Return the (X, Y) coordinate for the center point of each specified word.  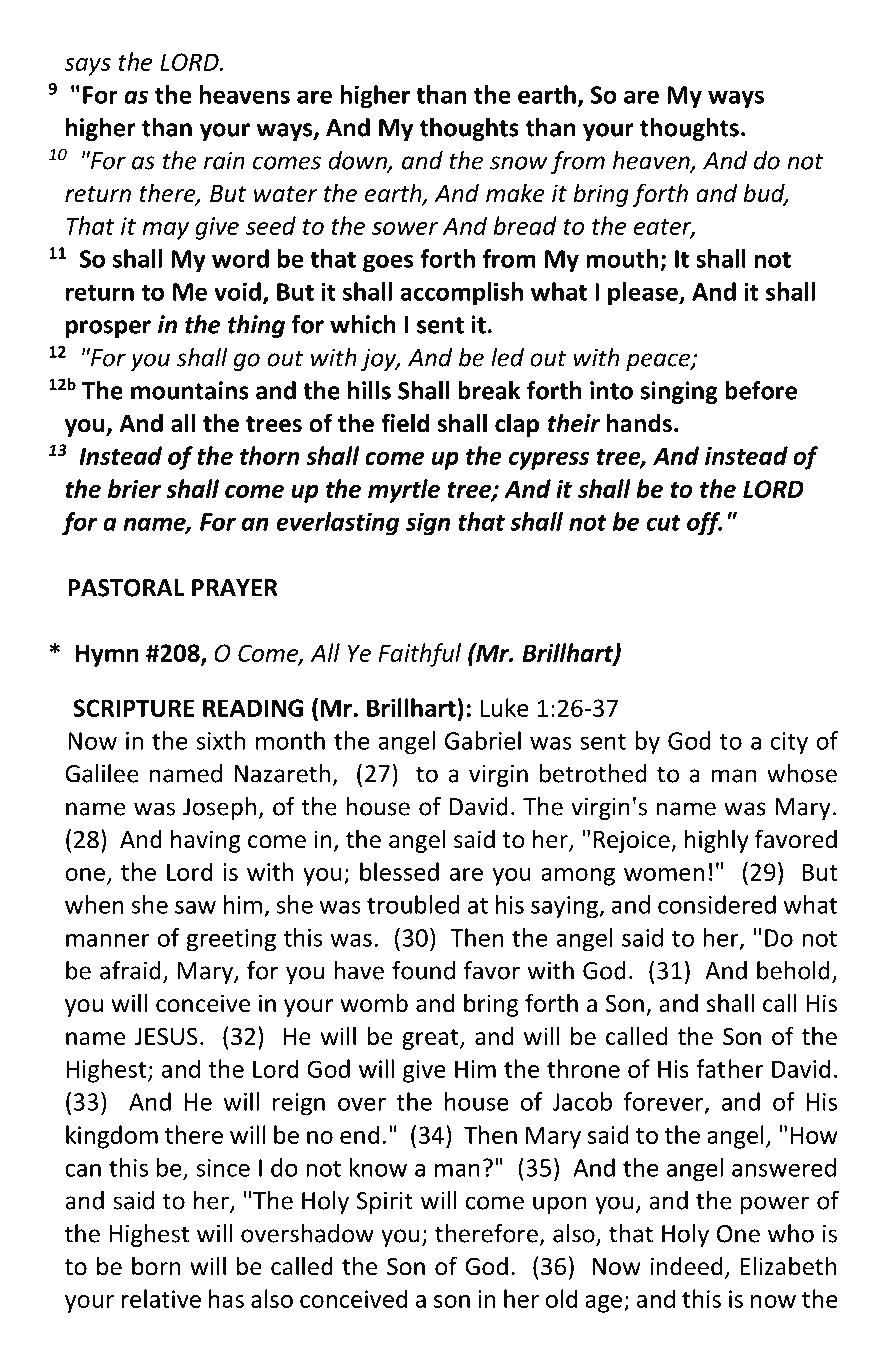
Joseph (221, 808)
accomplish (461, 294)
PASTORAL (126, 588)
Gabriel (483, 740)
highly (717, 841)
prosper (108, 329)
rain (224, 161)
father (730, 1068)
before (761, 390)
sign (428, 524)
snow (519, 163)
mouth (622, 258)
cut (663, 522)
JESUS (166, 1036)
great (431, 1039)
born (156, 1266)
